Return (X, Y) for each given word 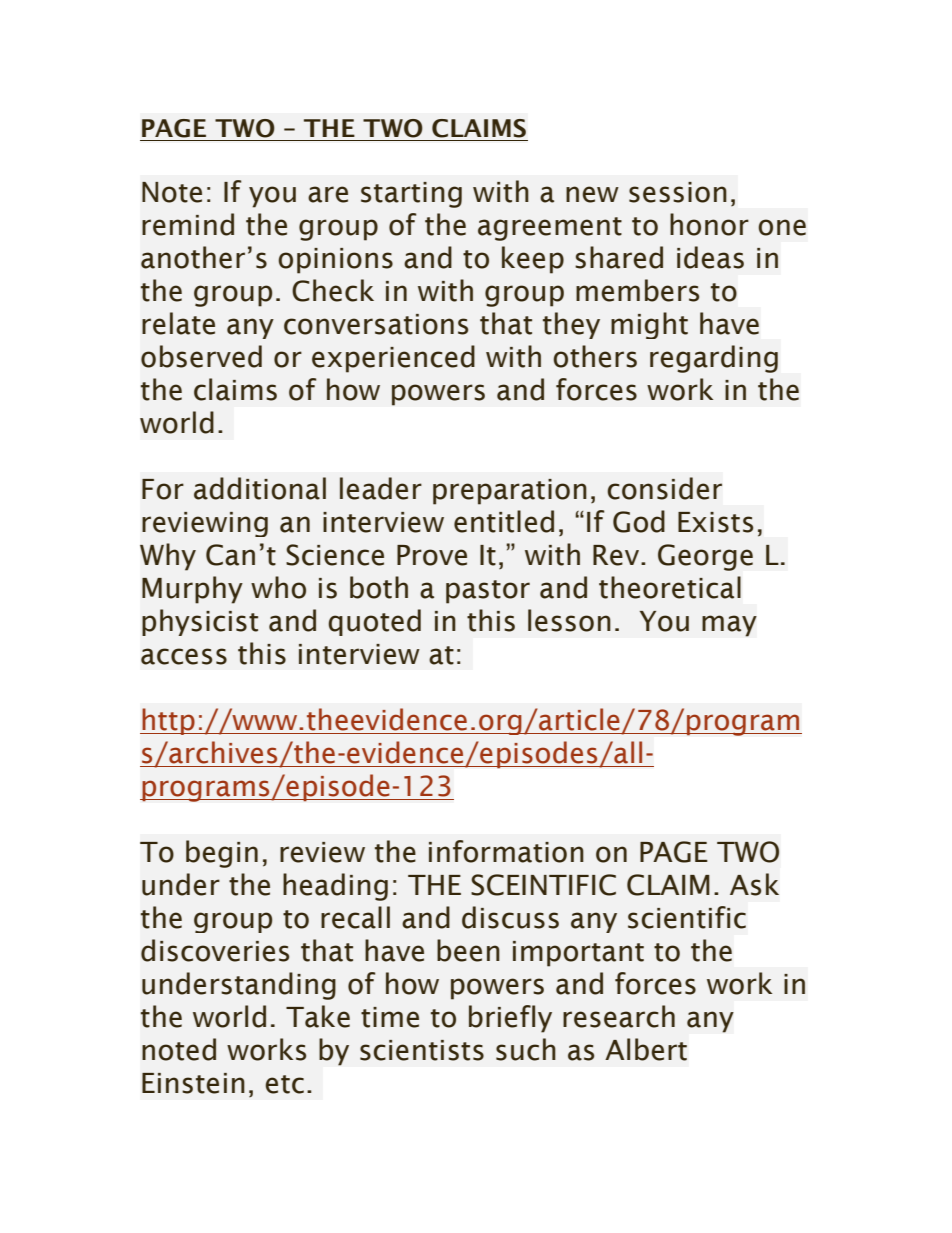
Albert (646, 1049)
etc (284, 1084)
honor (709, 224)
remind (188, 224)
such (526, 1049)
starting (411, 195)
